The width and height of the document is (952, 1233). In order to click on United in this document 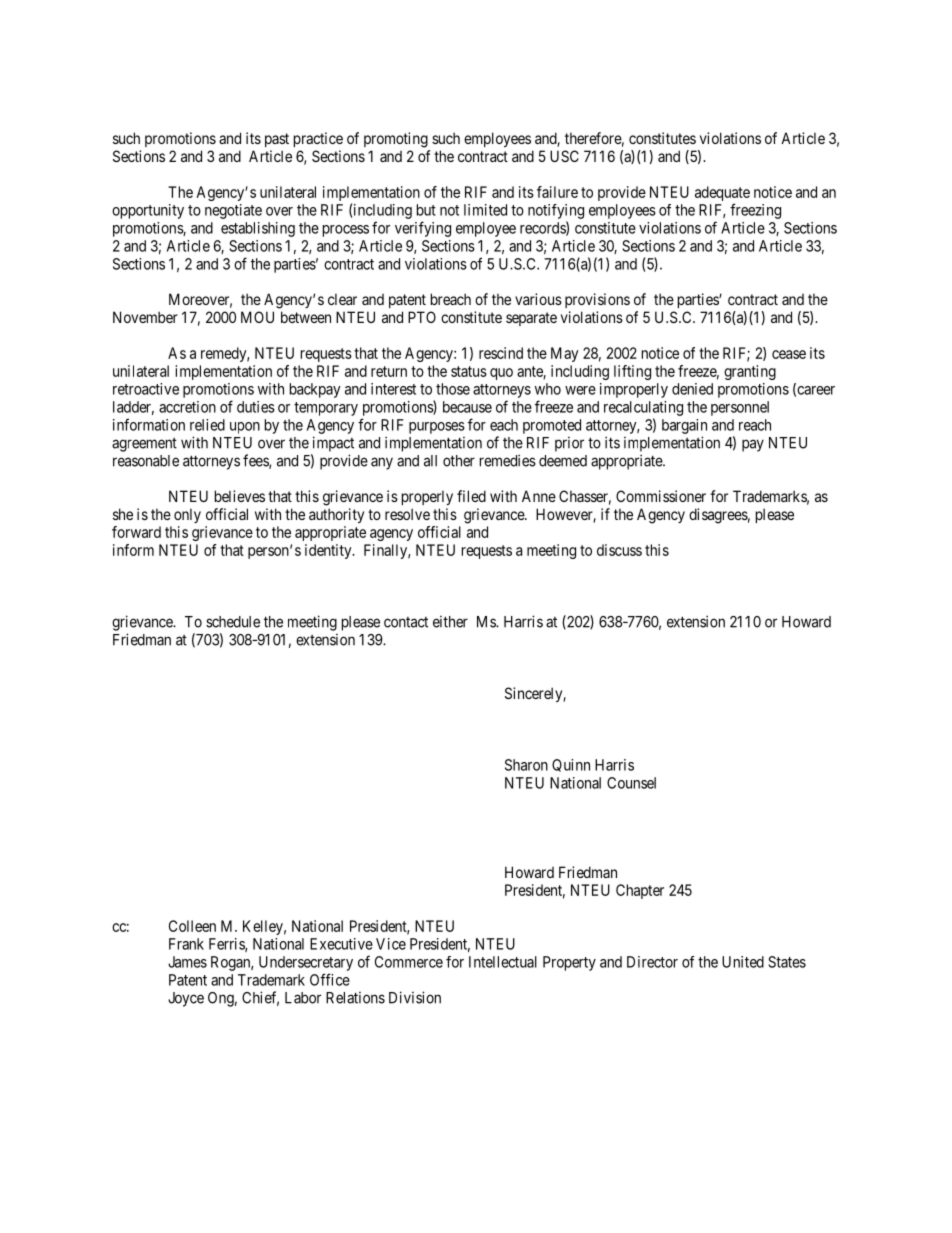, I will do `click(743, 962)`.
